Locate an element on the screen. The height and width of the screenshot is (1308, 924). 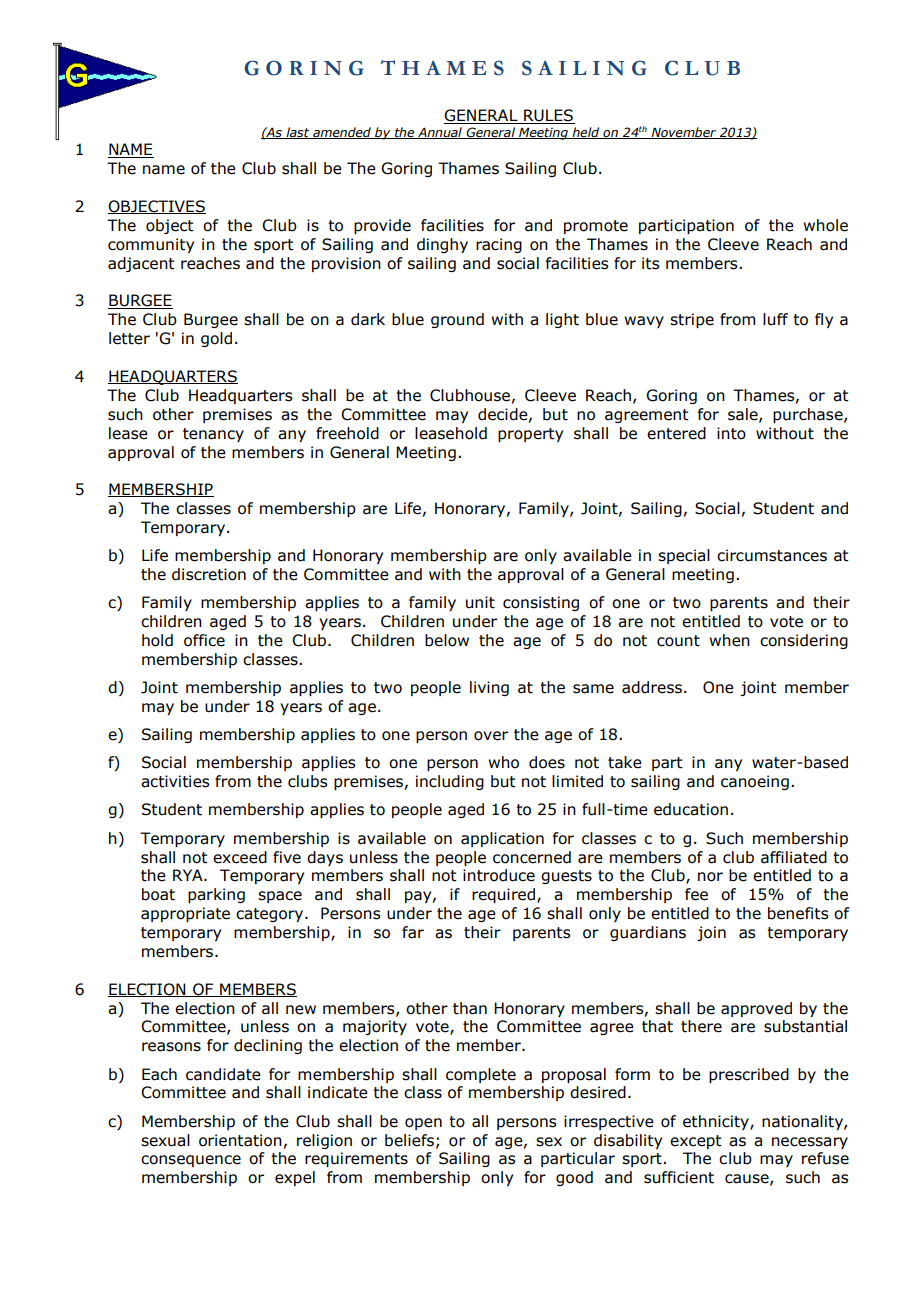
last is located at coordinates (298, 133).
